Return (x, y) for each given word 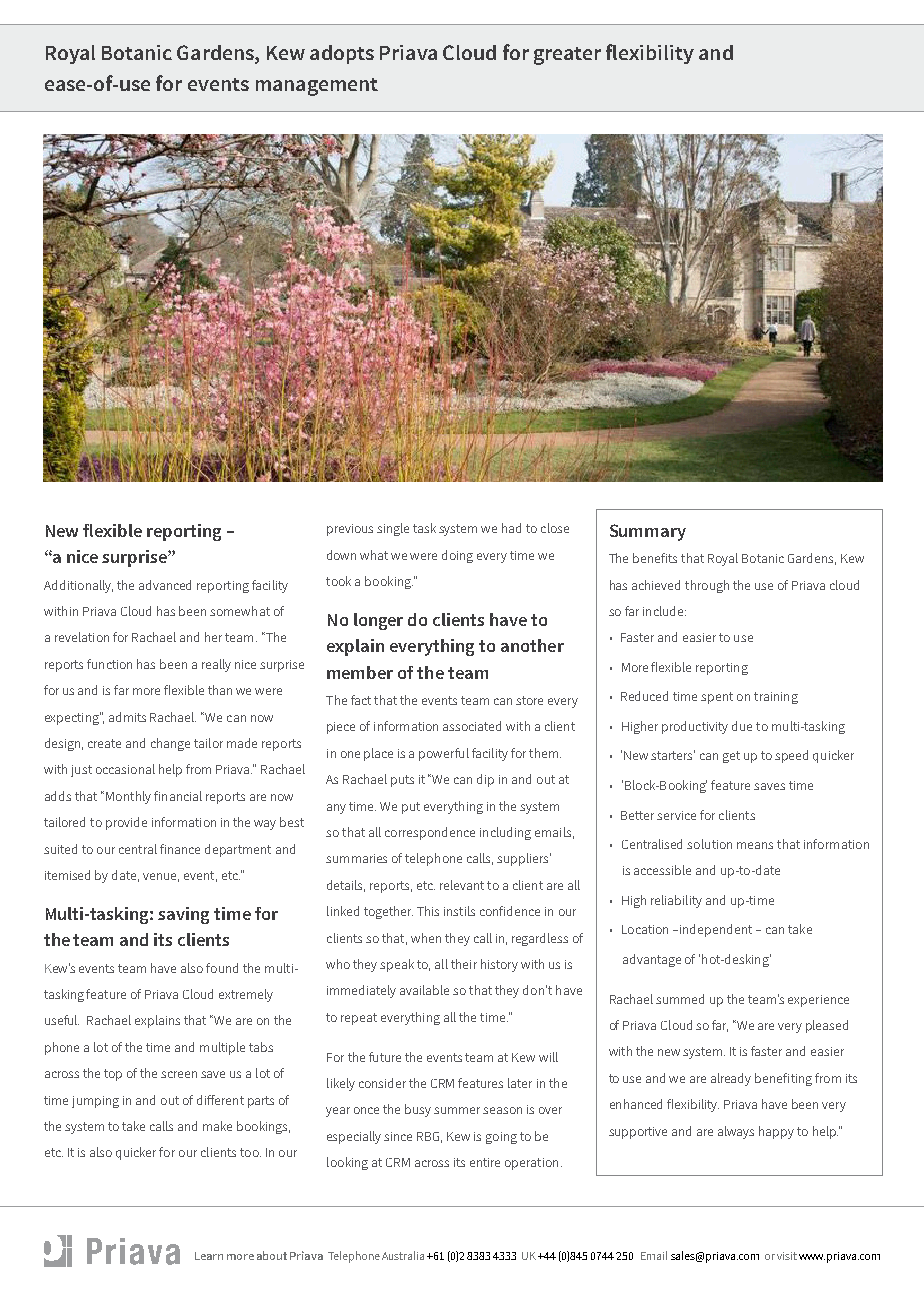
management (317, 87)
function (109, 664)
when (426, 938)
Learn (209, 1256)
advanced (165, 585)
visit (787, 1256)
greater (567, 56)
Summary (648, 532)
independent (716, 930)
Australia (403, 1255)
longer (378, 621)
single (393, 529)
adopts (342, 54)
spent (717, 698)
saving (183, 915)
